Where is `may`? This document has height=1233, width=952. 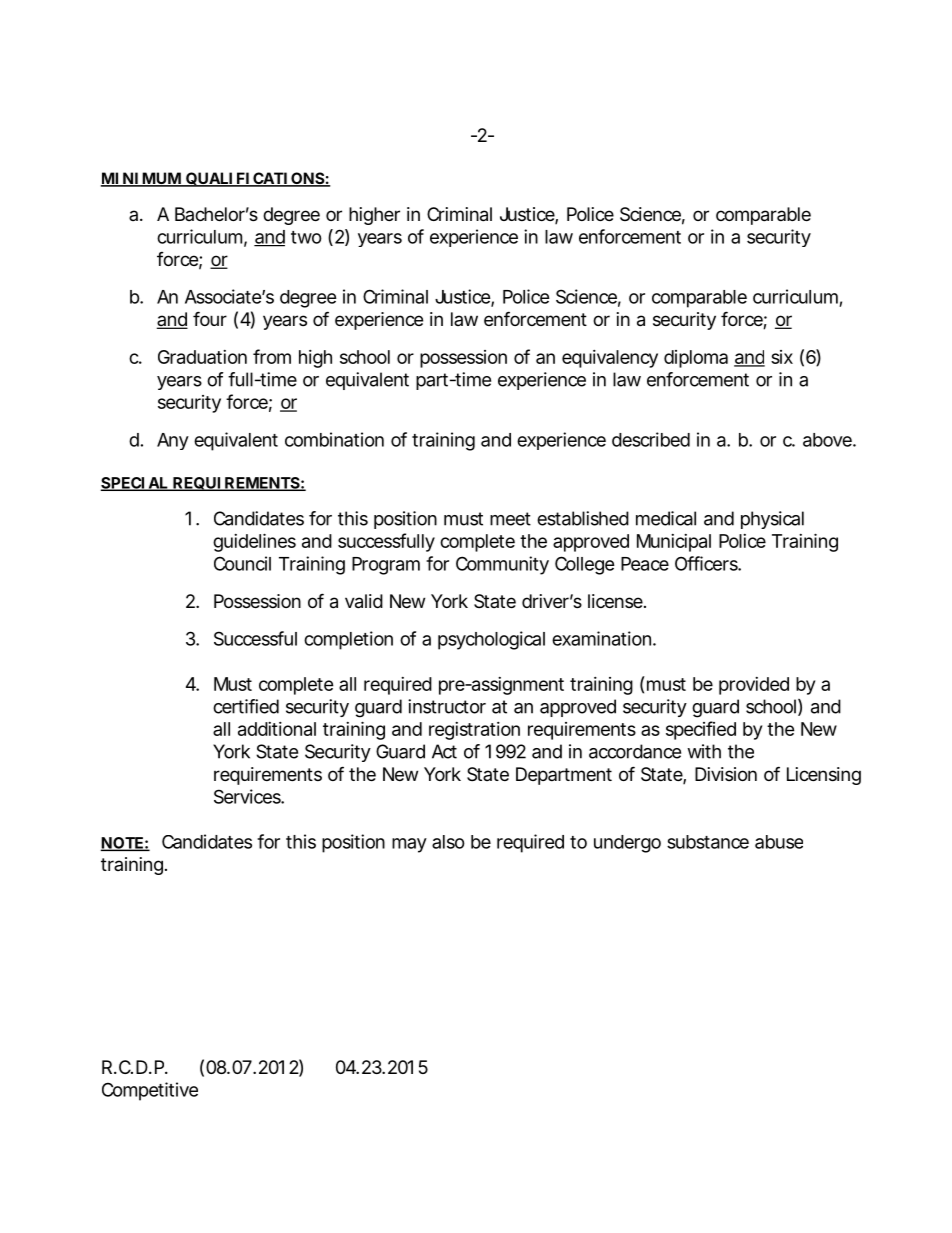
may is located at coordinates (409, 845).
